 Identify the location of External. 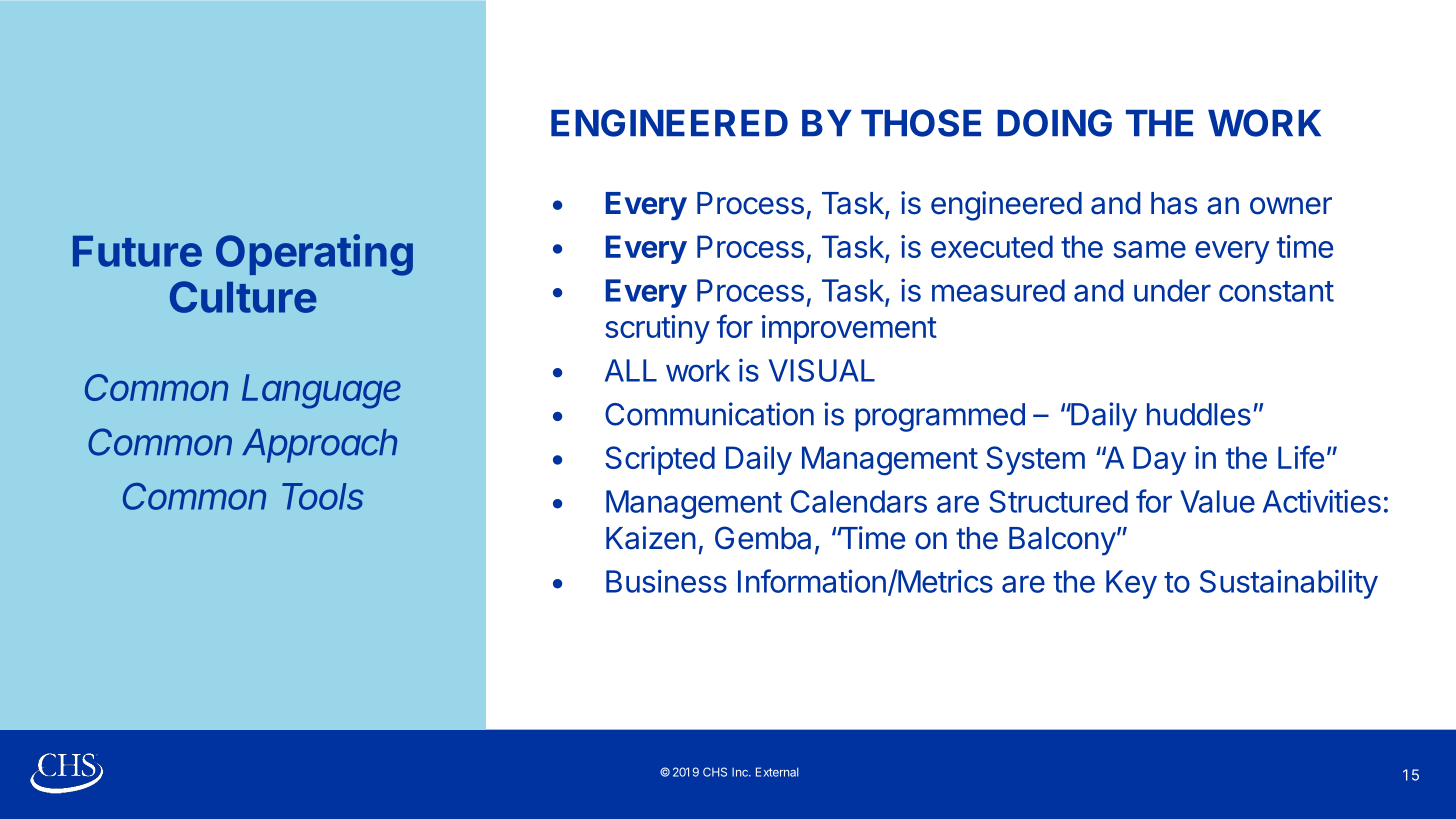
(777, 772).
